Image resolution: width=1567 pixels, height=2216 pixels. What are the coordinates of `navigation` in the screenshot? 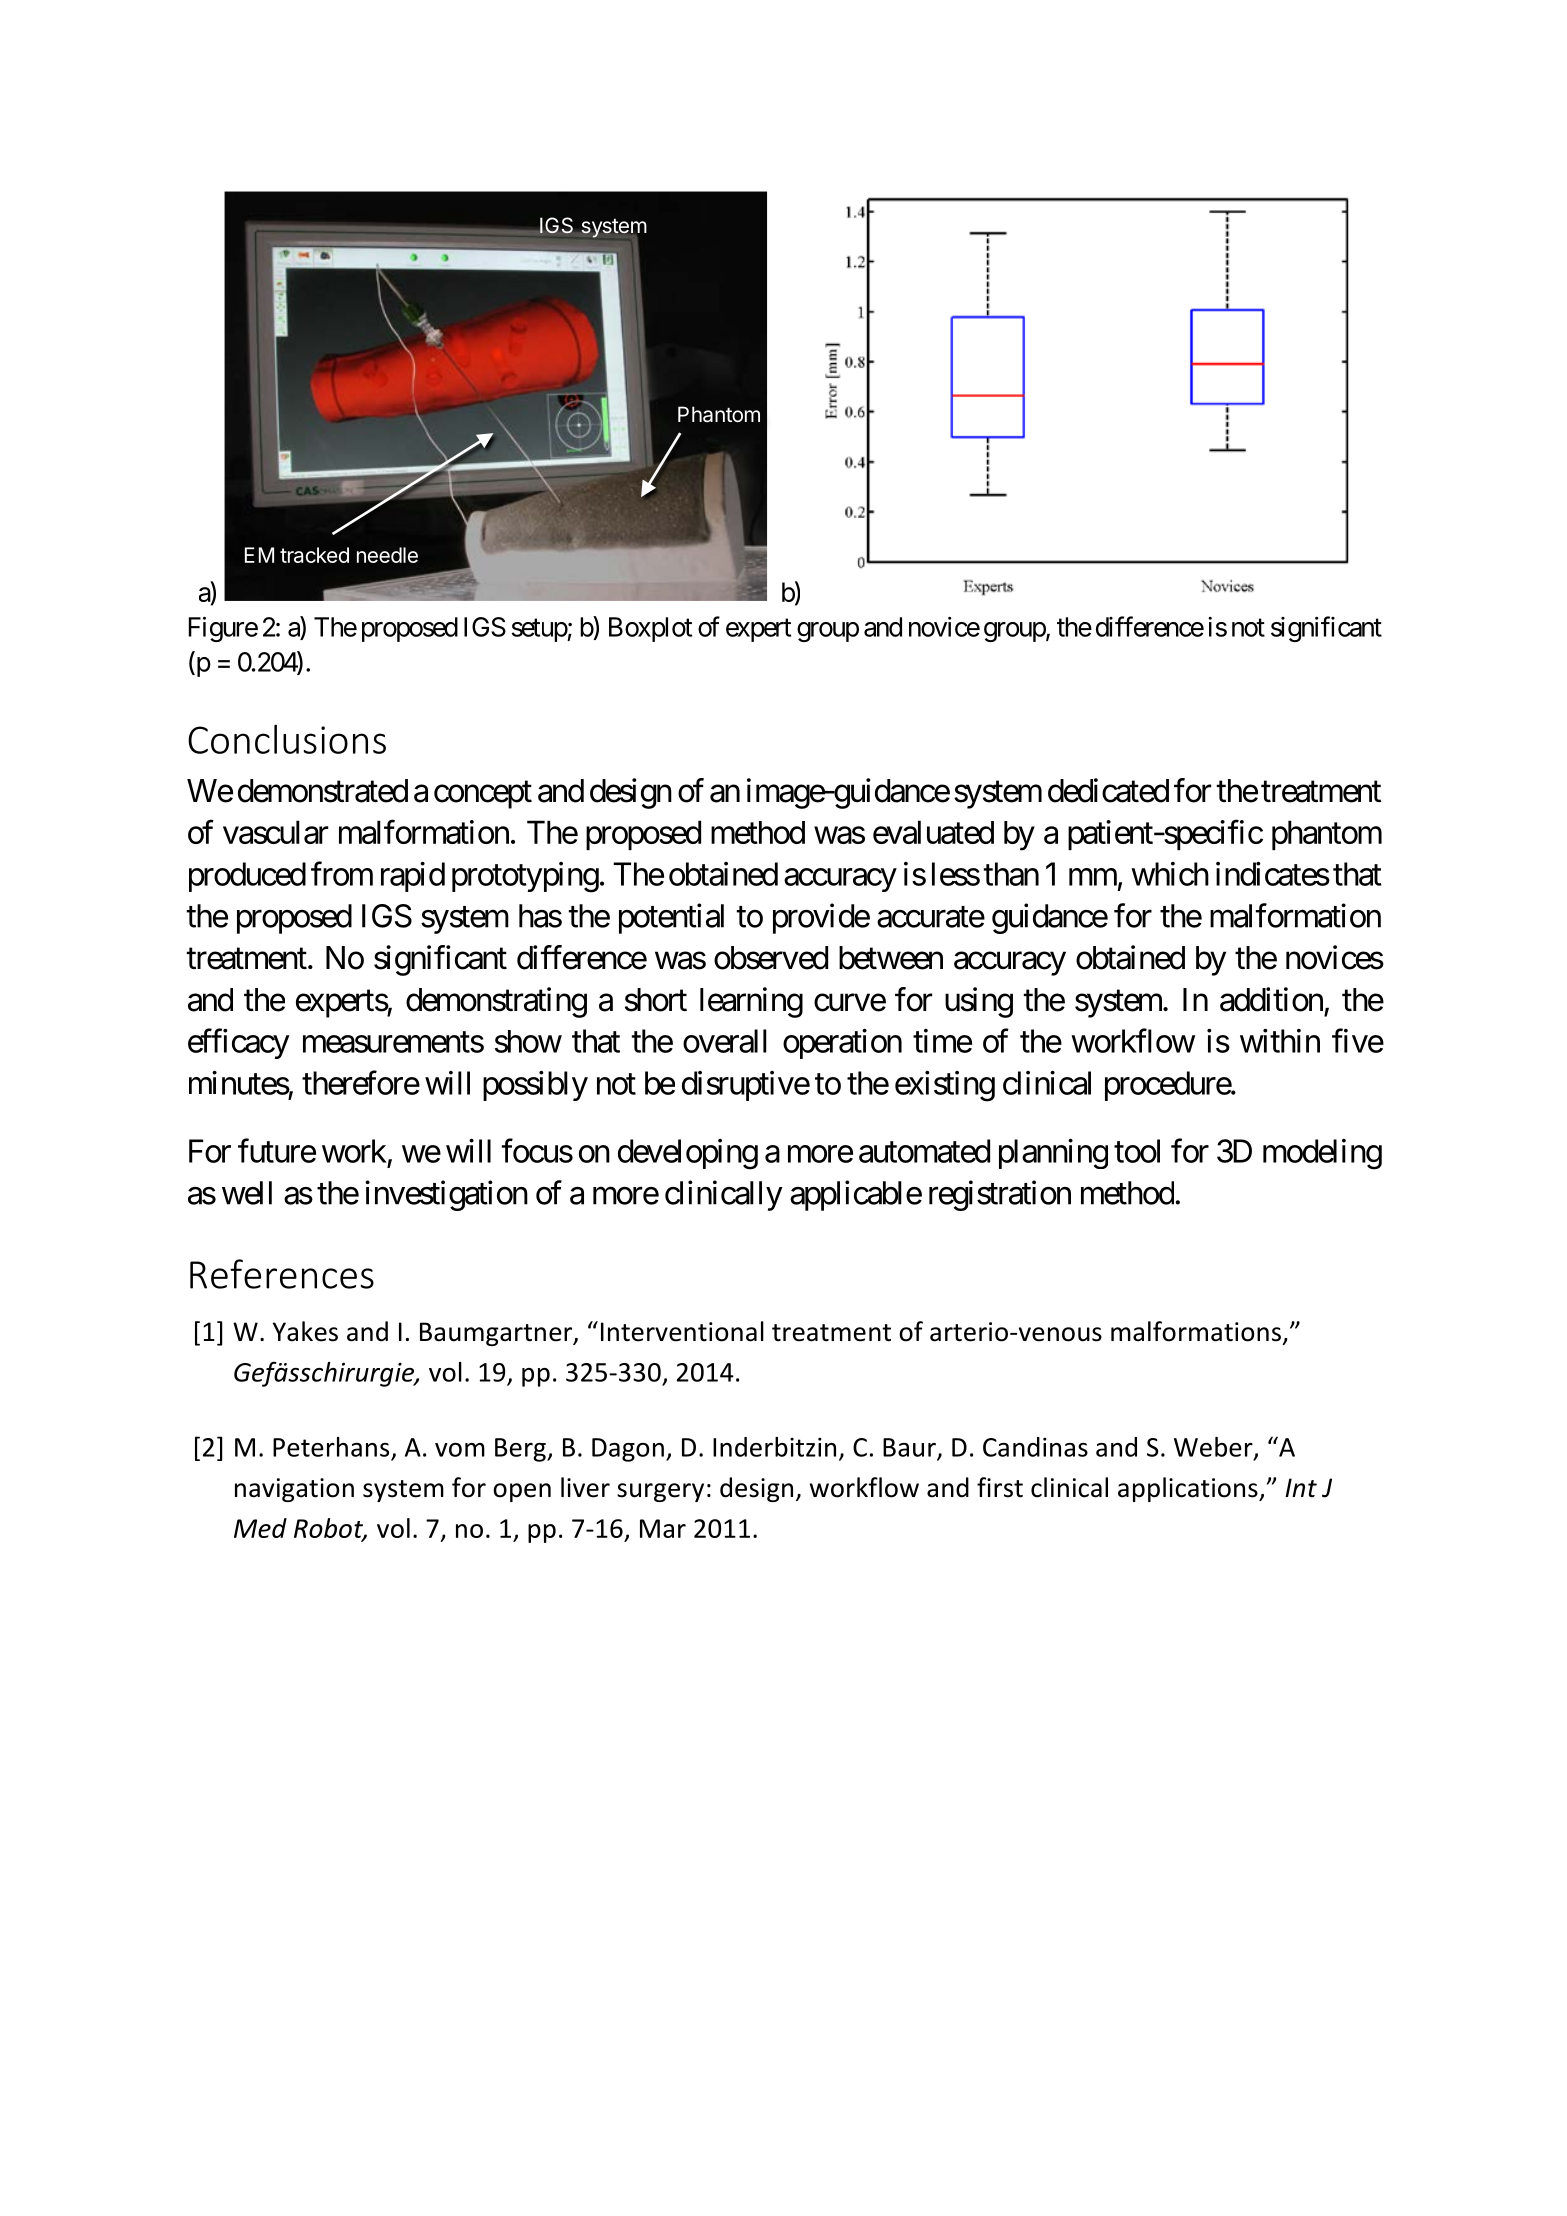 It's located at (294, 1490).
